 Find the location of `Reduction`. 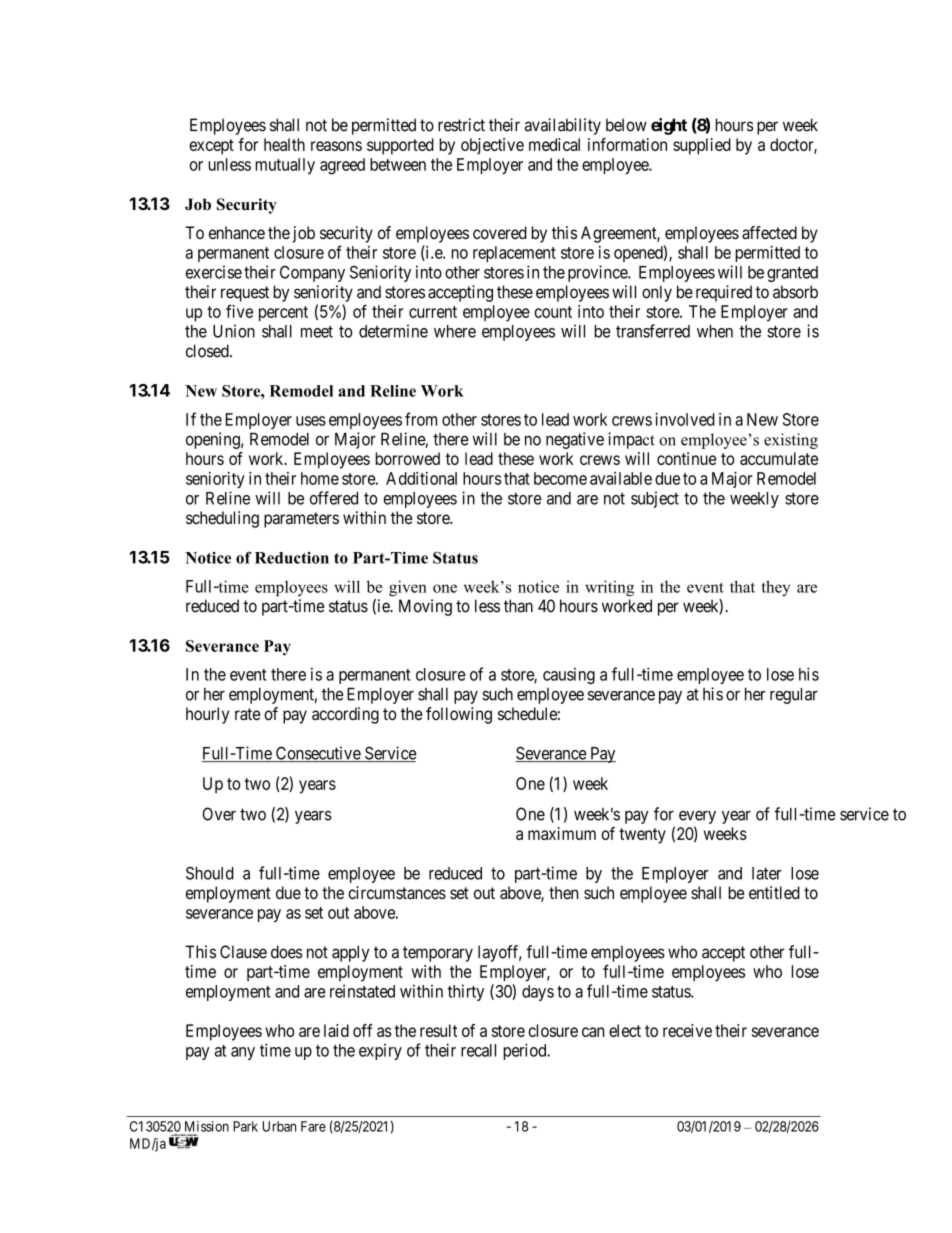

Reduction is located at coordinates (292, 558).
